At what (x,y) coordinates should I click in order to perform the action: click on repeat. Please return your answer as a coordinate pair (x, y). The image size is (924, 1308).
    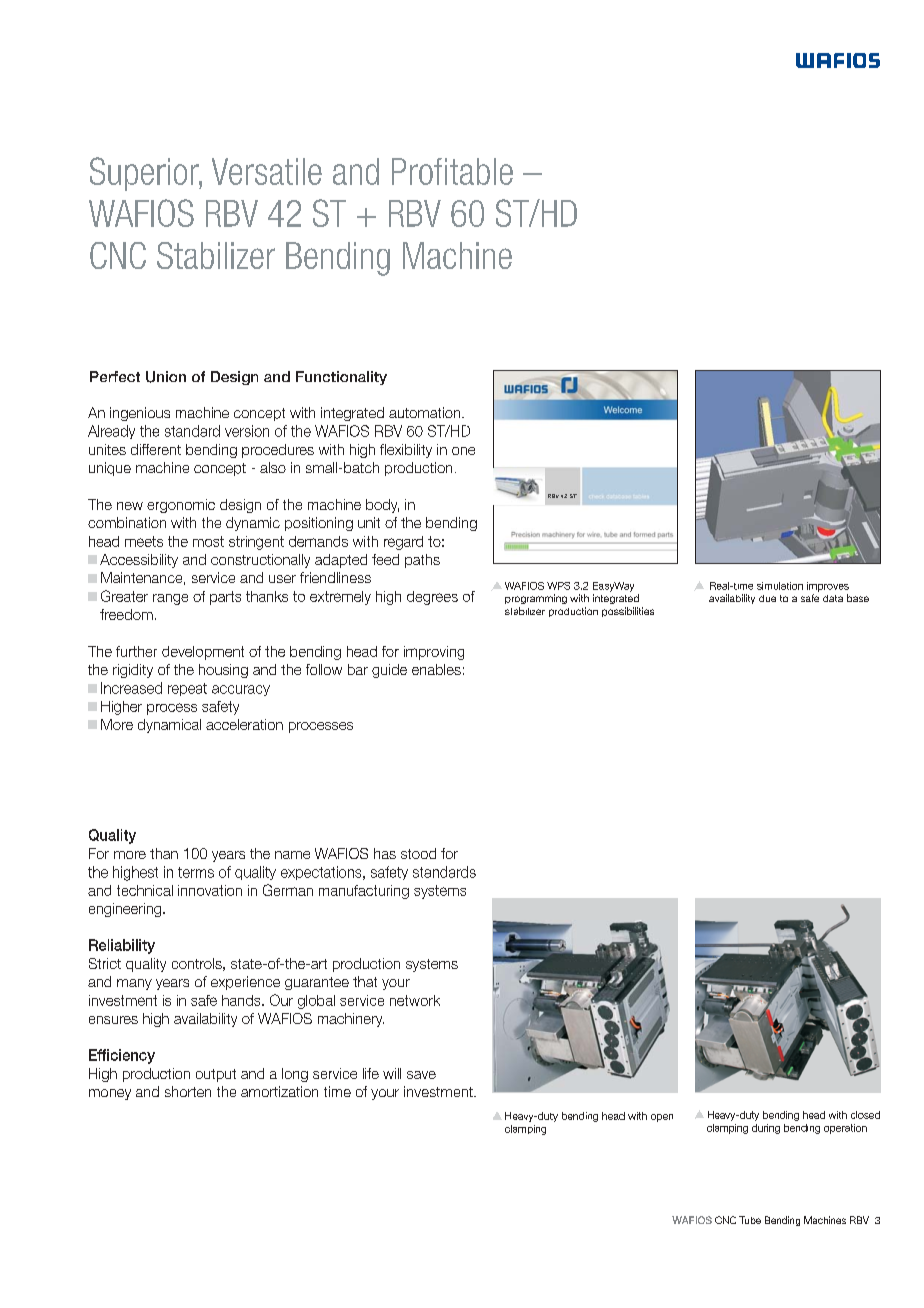
    Looking at the image, I should click on (187, 689).
